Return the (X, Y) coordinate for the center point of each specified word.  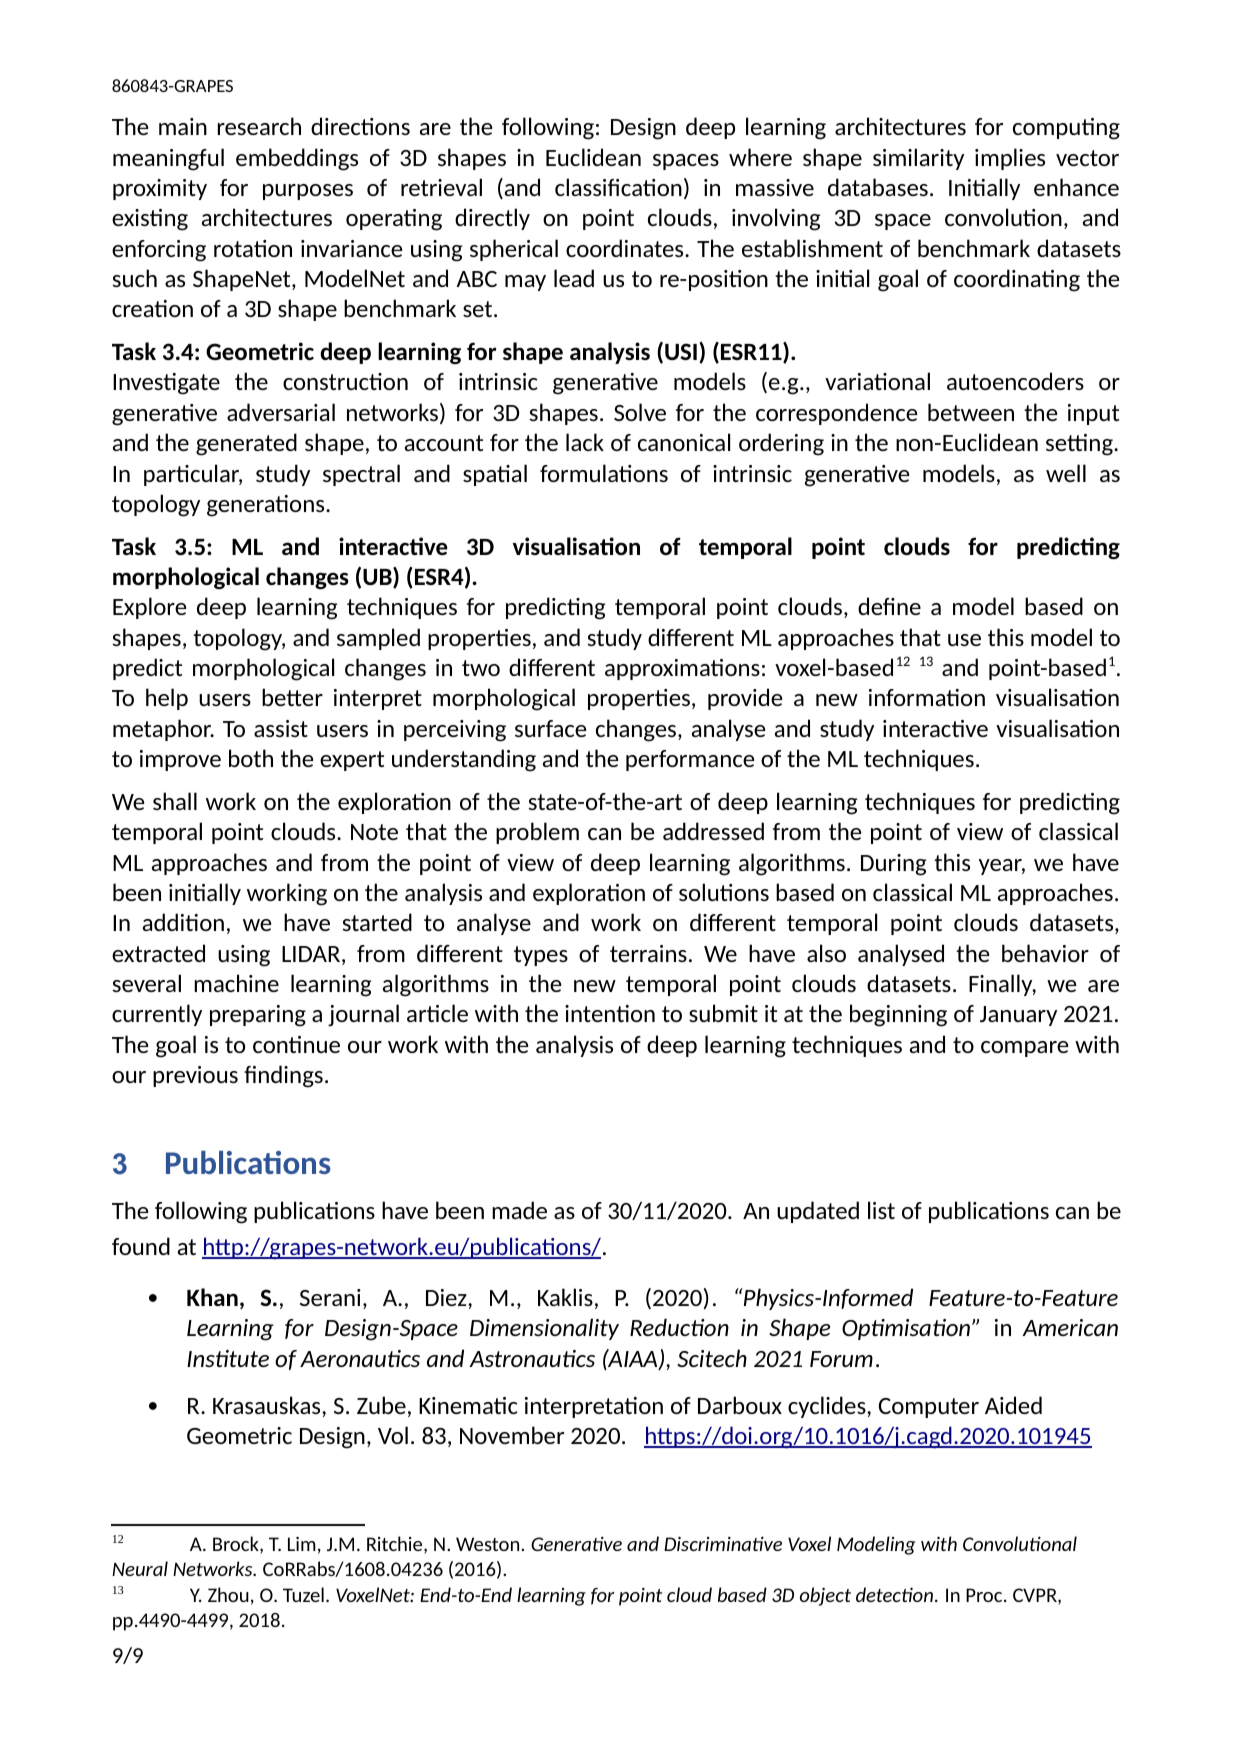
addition (183, 922)
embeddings (297, 159)
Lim (302, 1544)
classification (618, 187)
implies (1010, 159)
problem (537, 833)
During (893, 865)
